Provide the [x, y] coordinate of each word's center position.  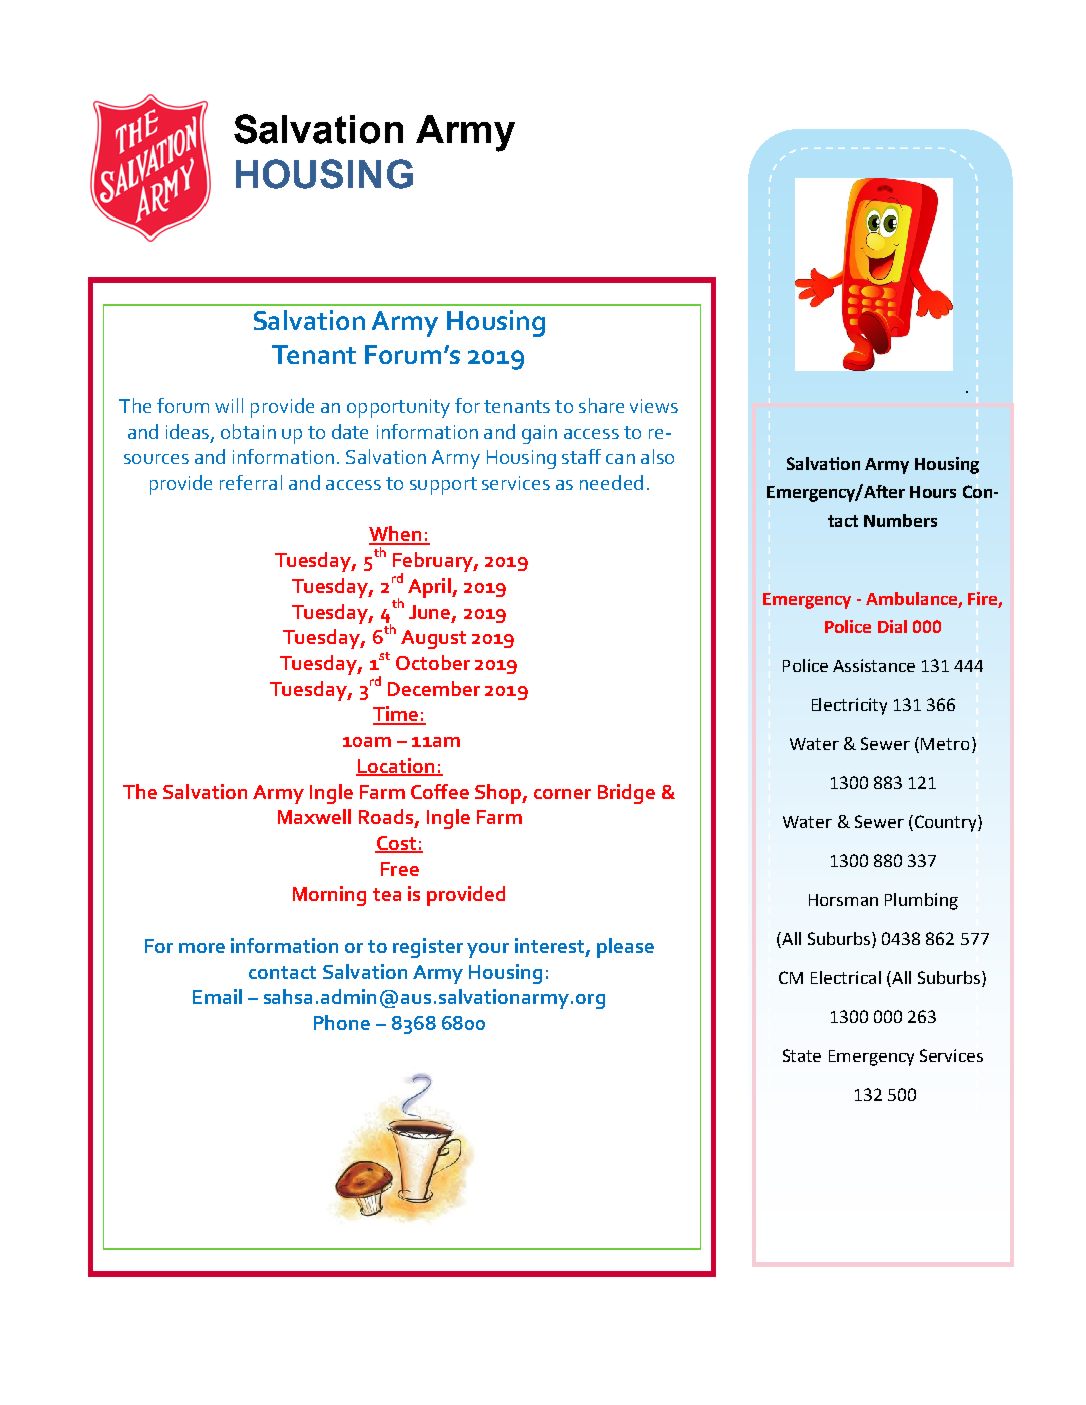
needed [611, 482]
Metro [945, 744]
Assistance [874, 665]
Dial [892, 626]
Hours [933, 492]
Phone [342, 1022]
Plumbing [921, 901]
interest [551, 946]
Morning [329, 896]
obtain [248, 431]
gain [539, 434]
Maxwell [314, 816]
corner [562, 794]
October [433, 662]
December [434, 688]
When [396, 535]
